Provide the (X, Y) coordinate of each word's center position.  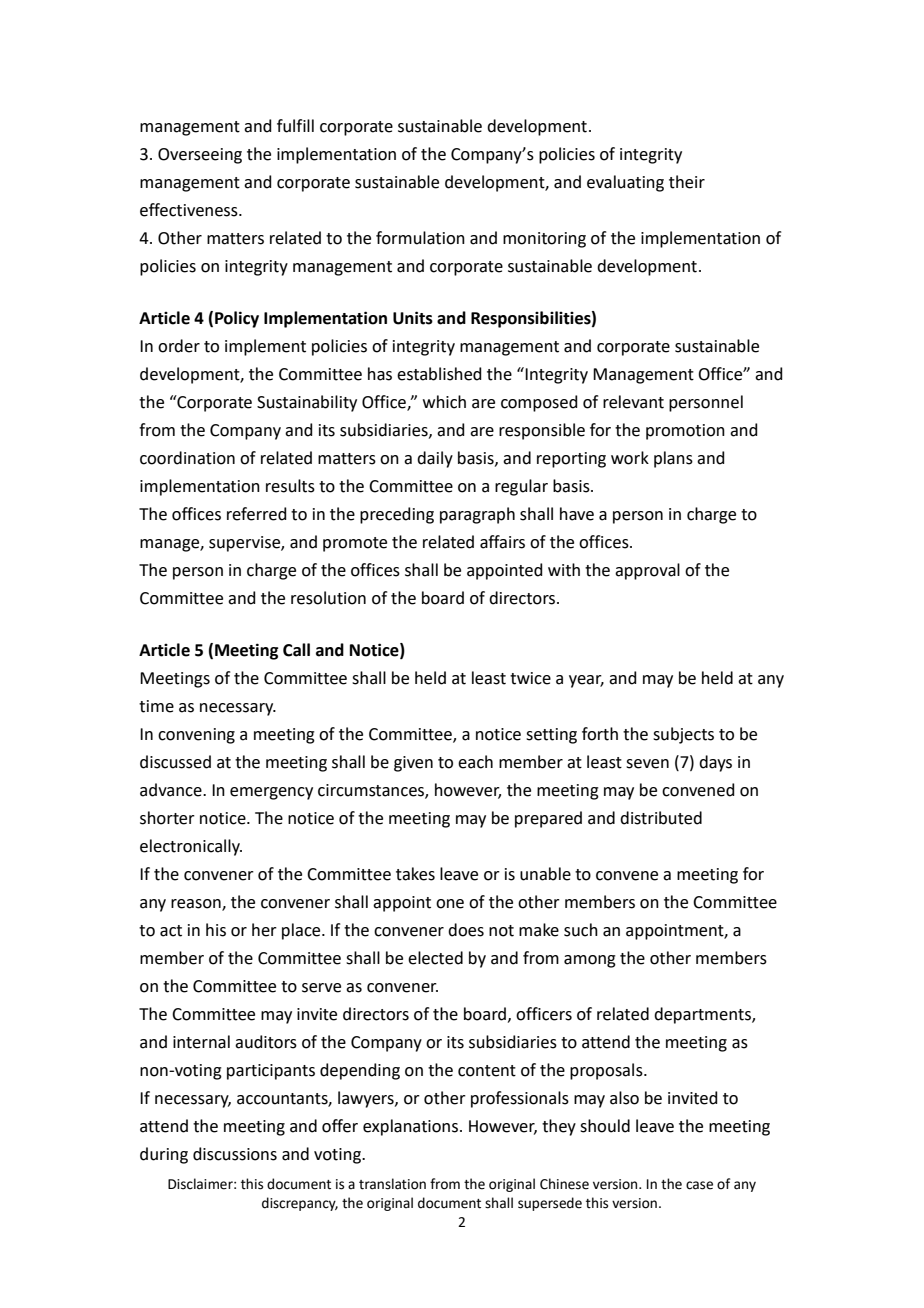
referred (257, 514)
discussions (235, 1154)
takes (415, 874)
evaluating (625, 183)
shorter (167, 818)
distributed (661, 818)
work (630, 458)
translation (392, 1184)
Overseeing (200, 156)
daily (435, 459)
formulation (420, 238)
